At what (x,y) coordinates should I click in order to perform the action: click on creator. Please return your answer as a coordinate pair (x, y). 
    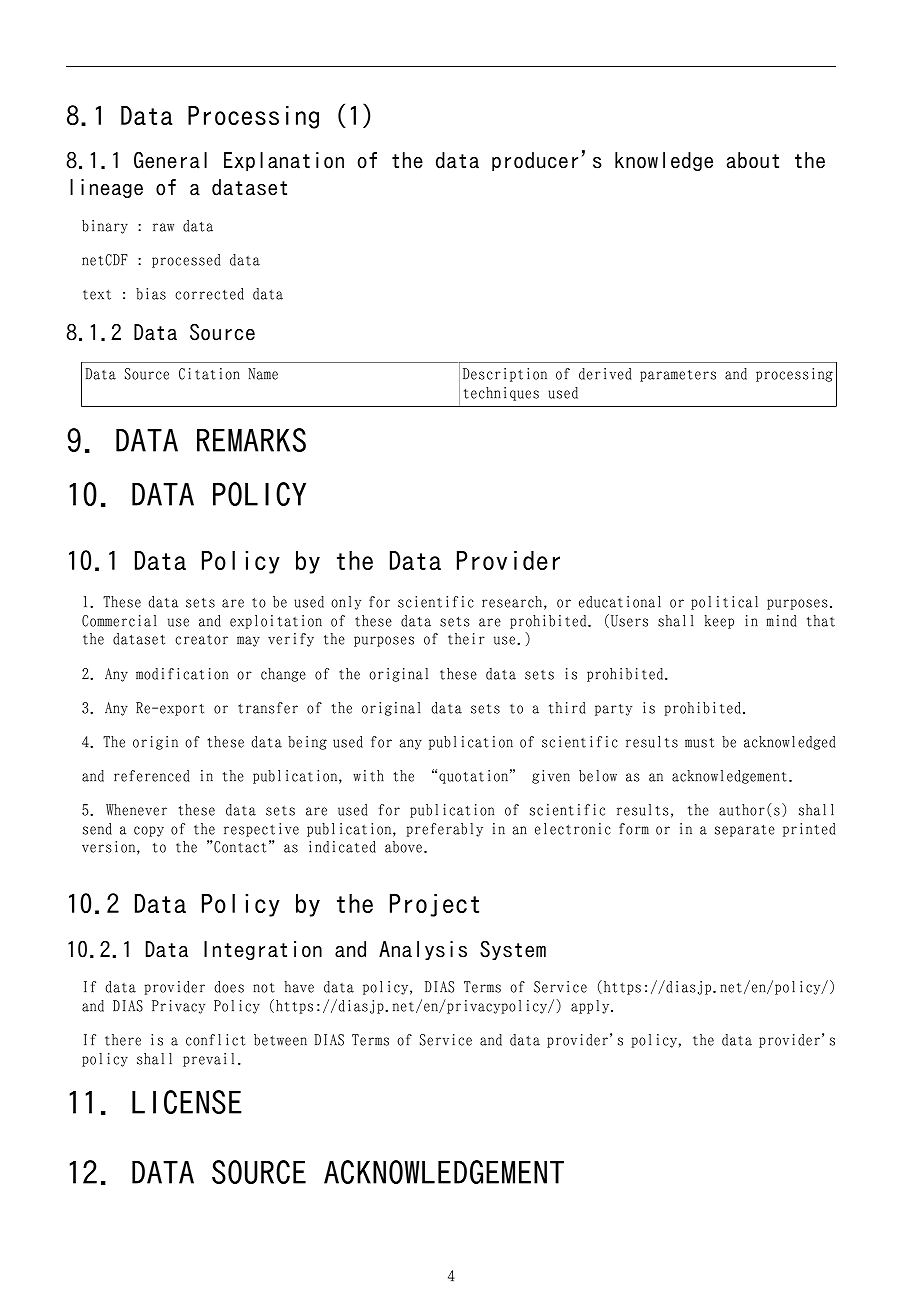
    Looking at the image, I should click on (201, 639).
